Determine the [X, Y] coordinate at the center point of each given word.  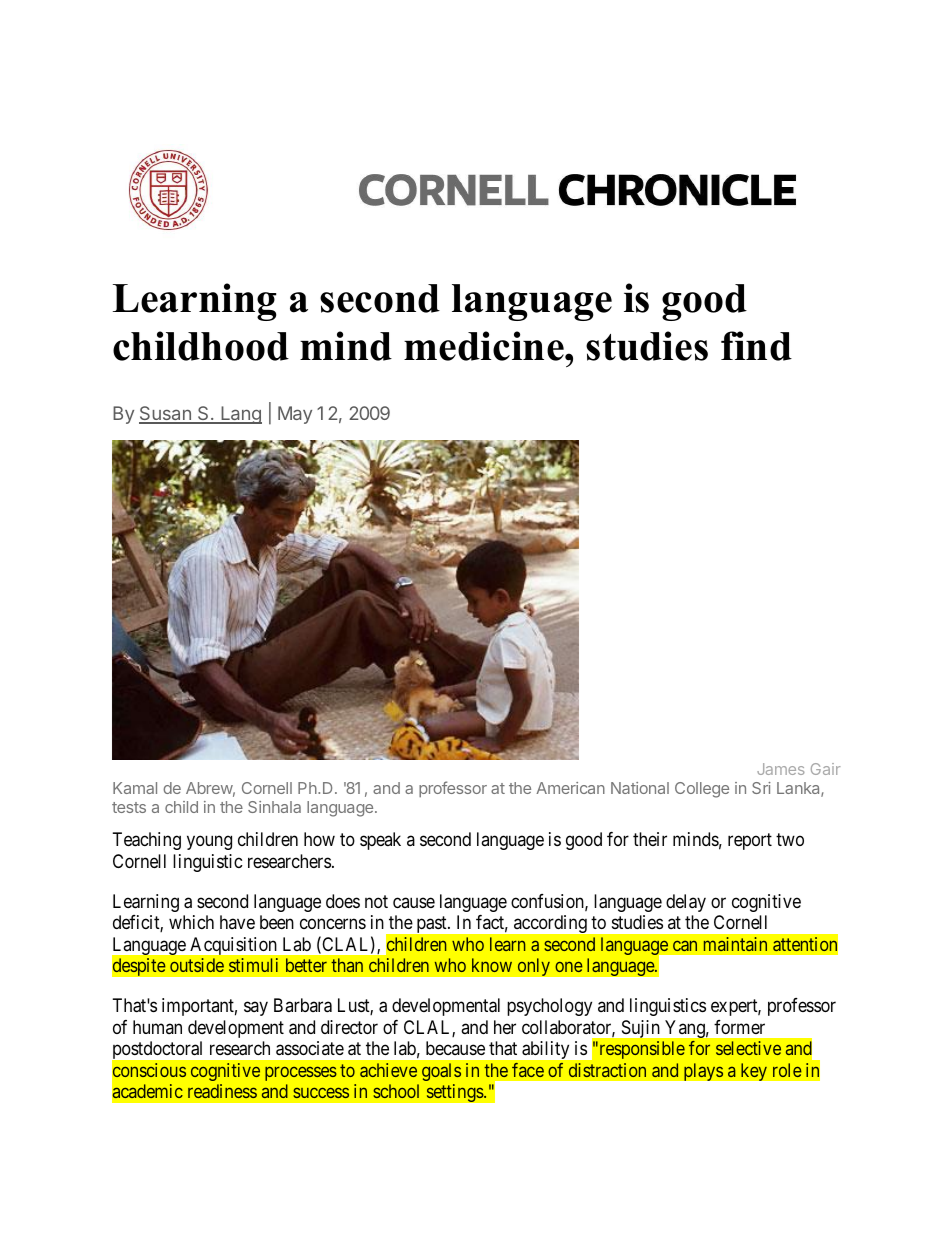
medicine [485, 346]
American [570, 788]
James [780, 769]
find [756, 346]
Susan [166, 414]
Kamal [135, 788]
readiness [222, 1091]
